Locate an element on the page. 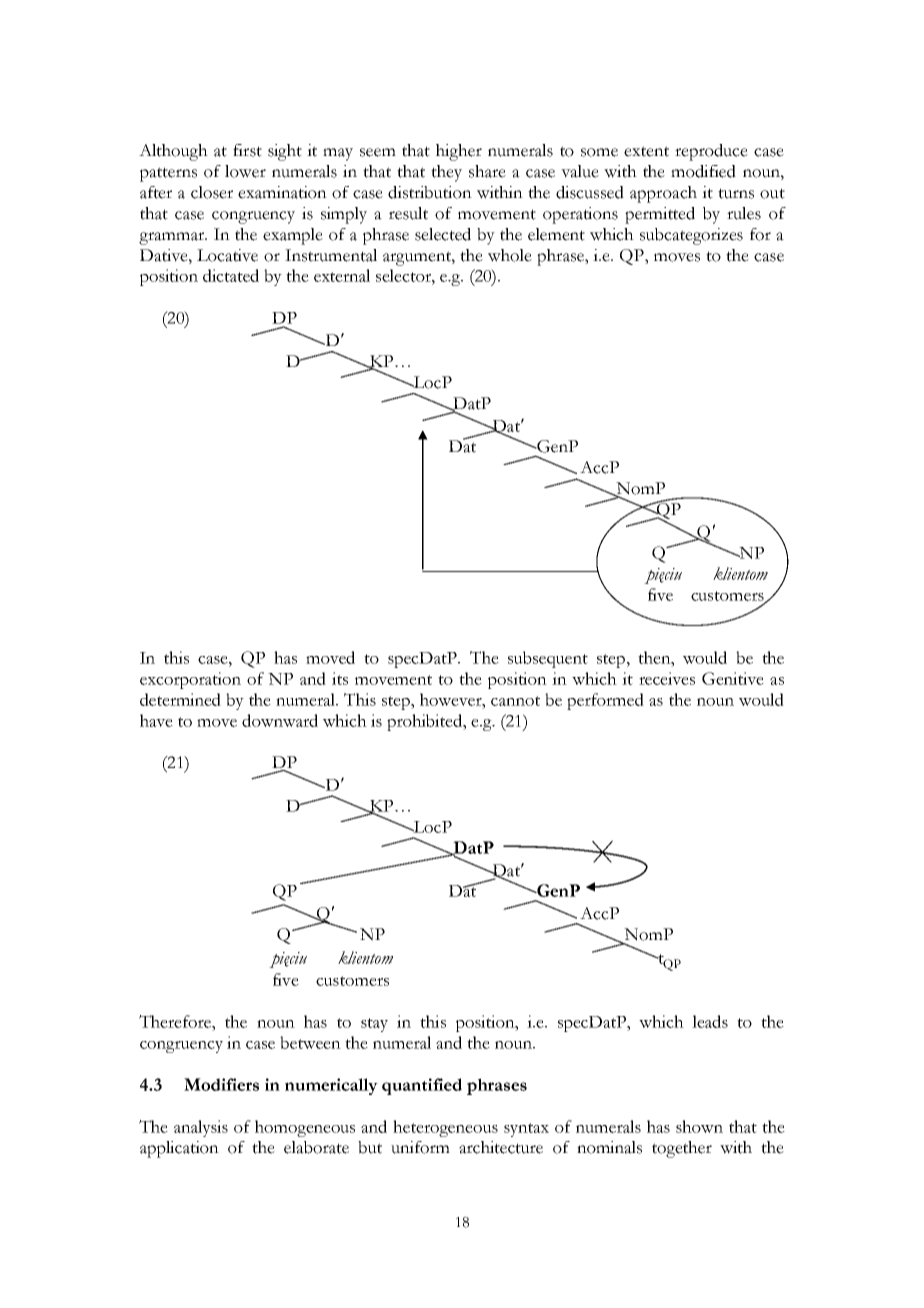 The height and width of the image is (1308, 924). analysis is located at coordinates (201, 1128).
